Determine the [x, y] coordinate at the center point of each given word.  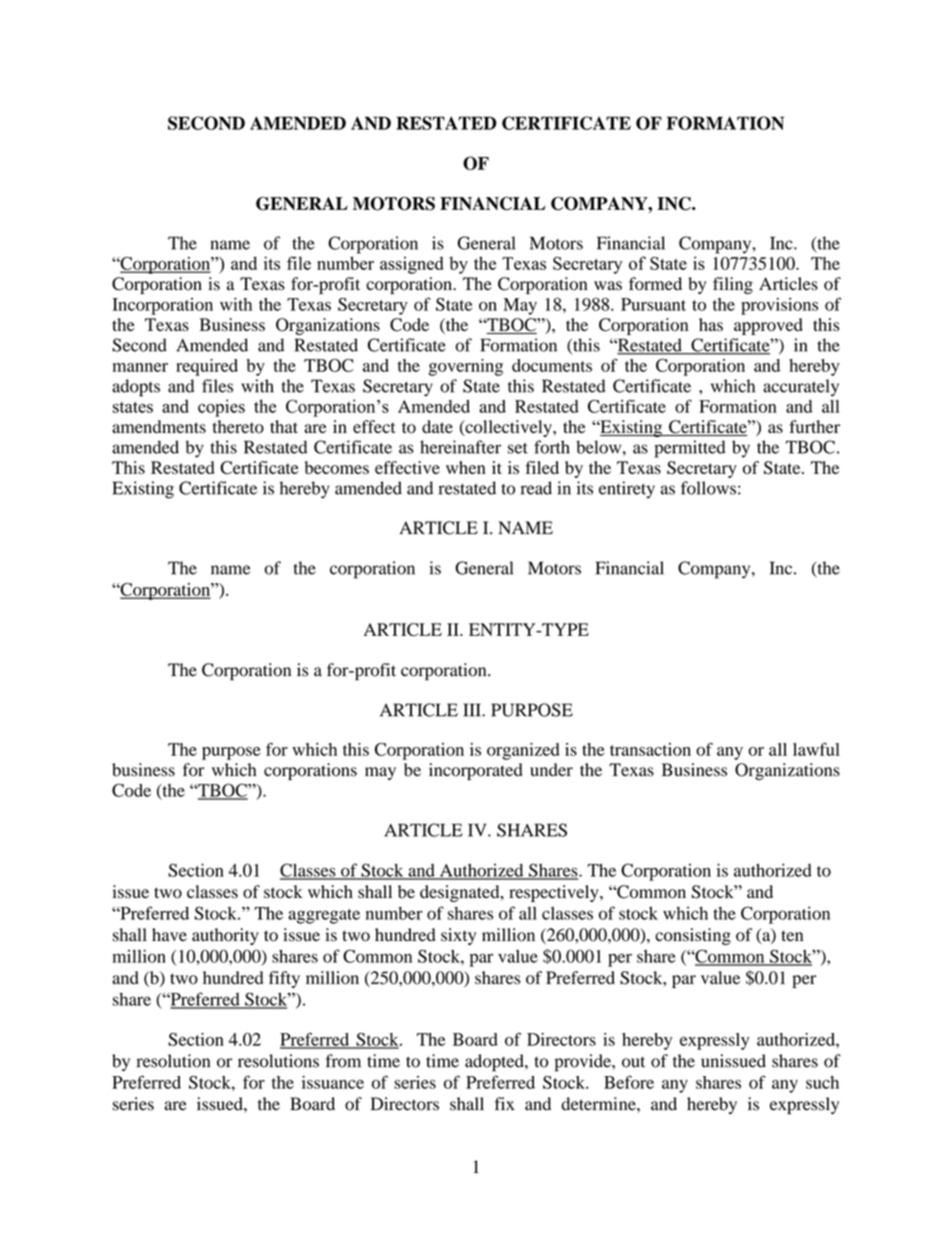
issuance [333, 1082]
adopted [495, 1063]
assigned [412, 265]
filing [733, 285]
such [822, 1082]
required [207, 367]
